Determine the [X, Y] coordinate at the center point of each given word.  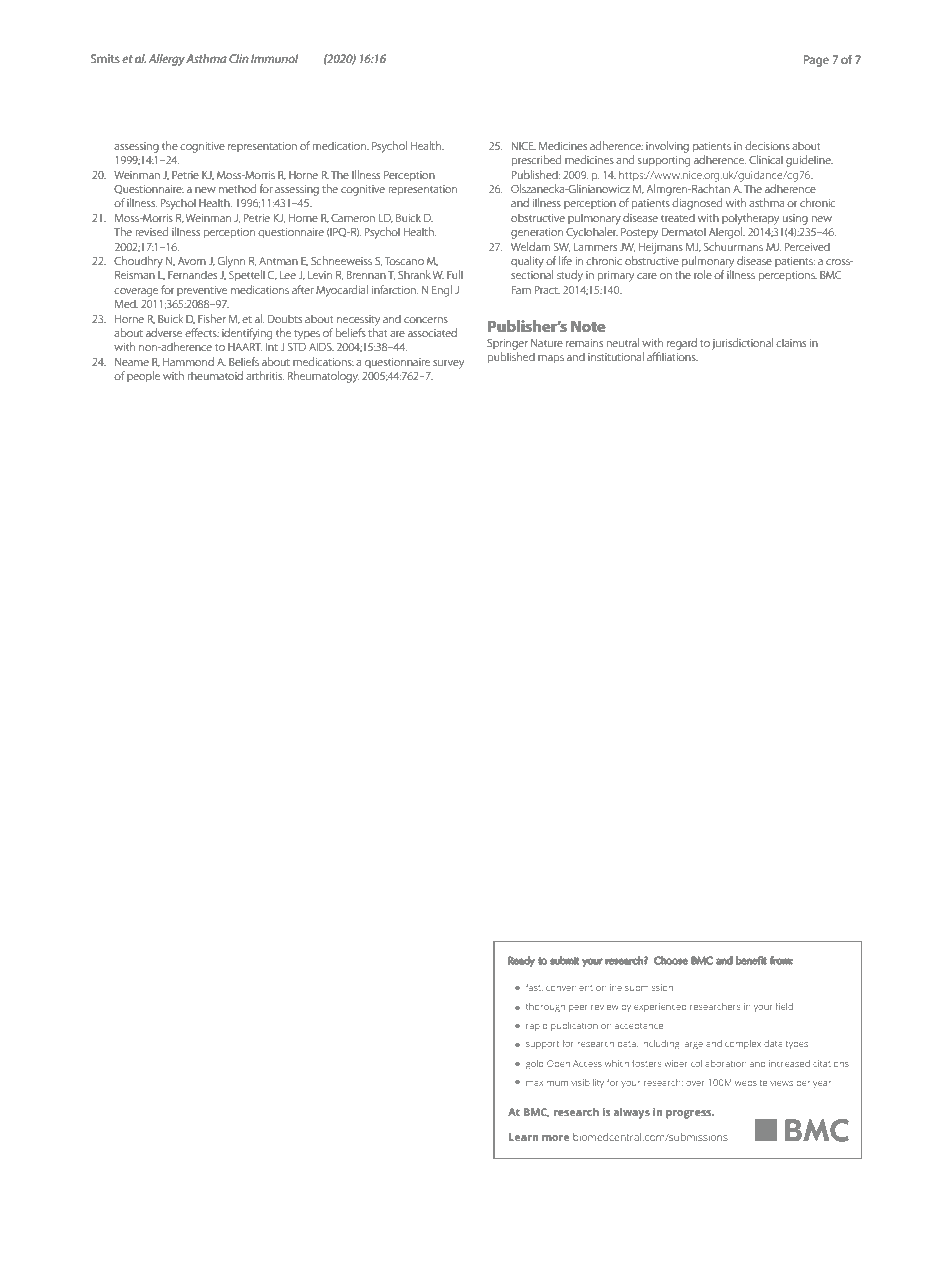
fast [534, 987]
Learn [524, 1137]
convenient [569, 988]
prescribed [536, 160]
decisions [767, 145]
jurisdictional [742, 344]
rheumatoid [215, 375]
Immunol [274, 58]
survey [448, 364]
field [784, 1006]
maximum [547, 1083]
